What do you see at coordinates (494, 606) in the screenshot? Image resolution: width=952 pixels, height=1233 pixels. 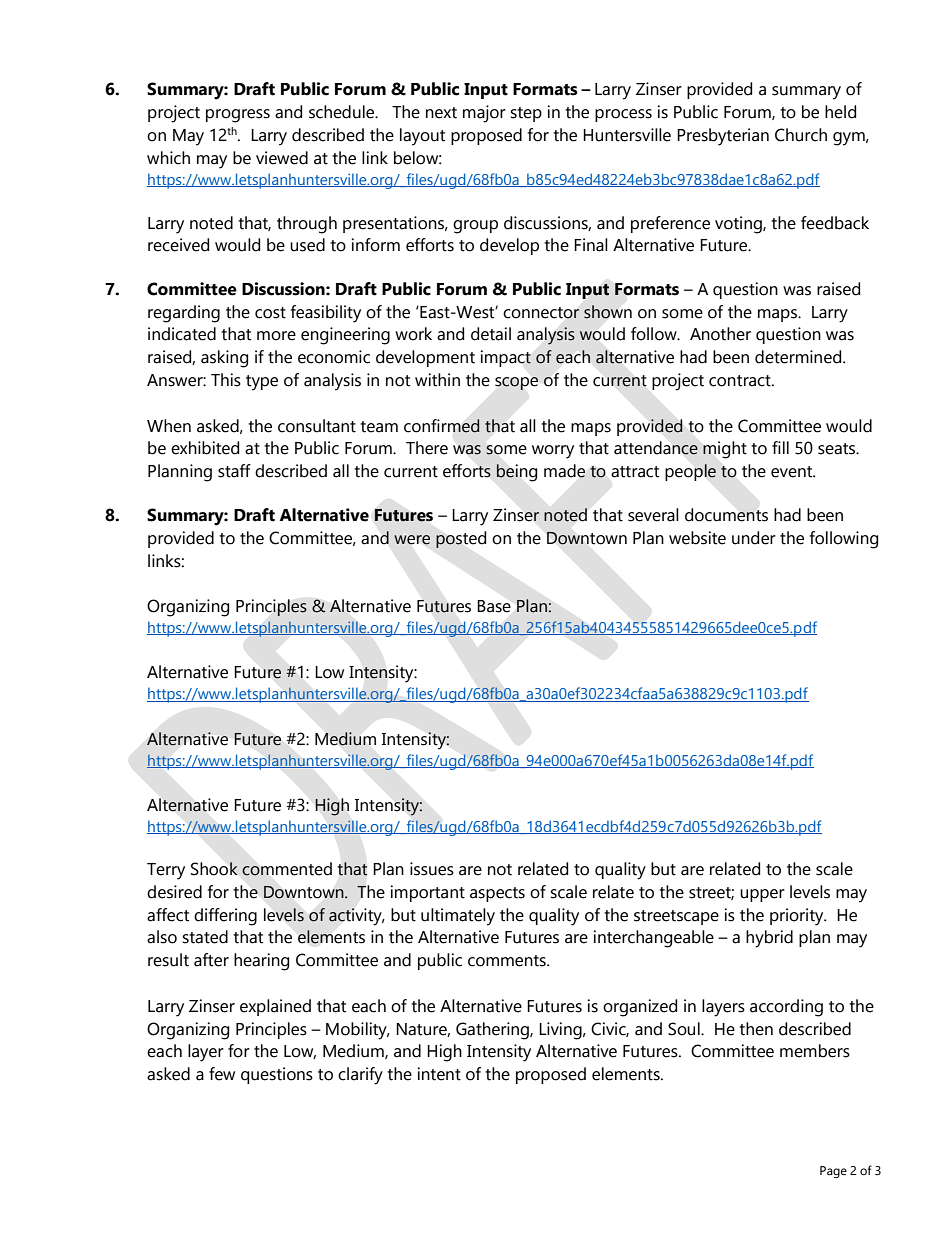 I see `Base` at bounding box center [494, 606].
